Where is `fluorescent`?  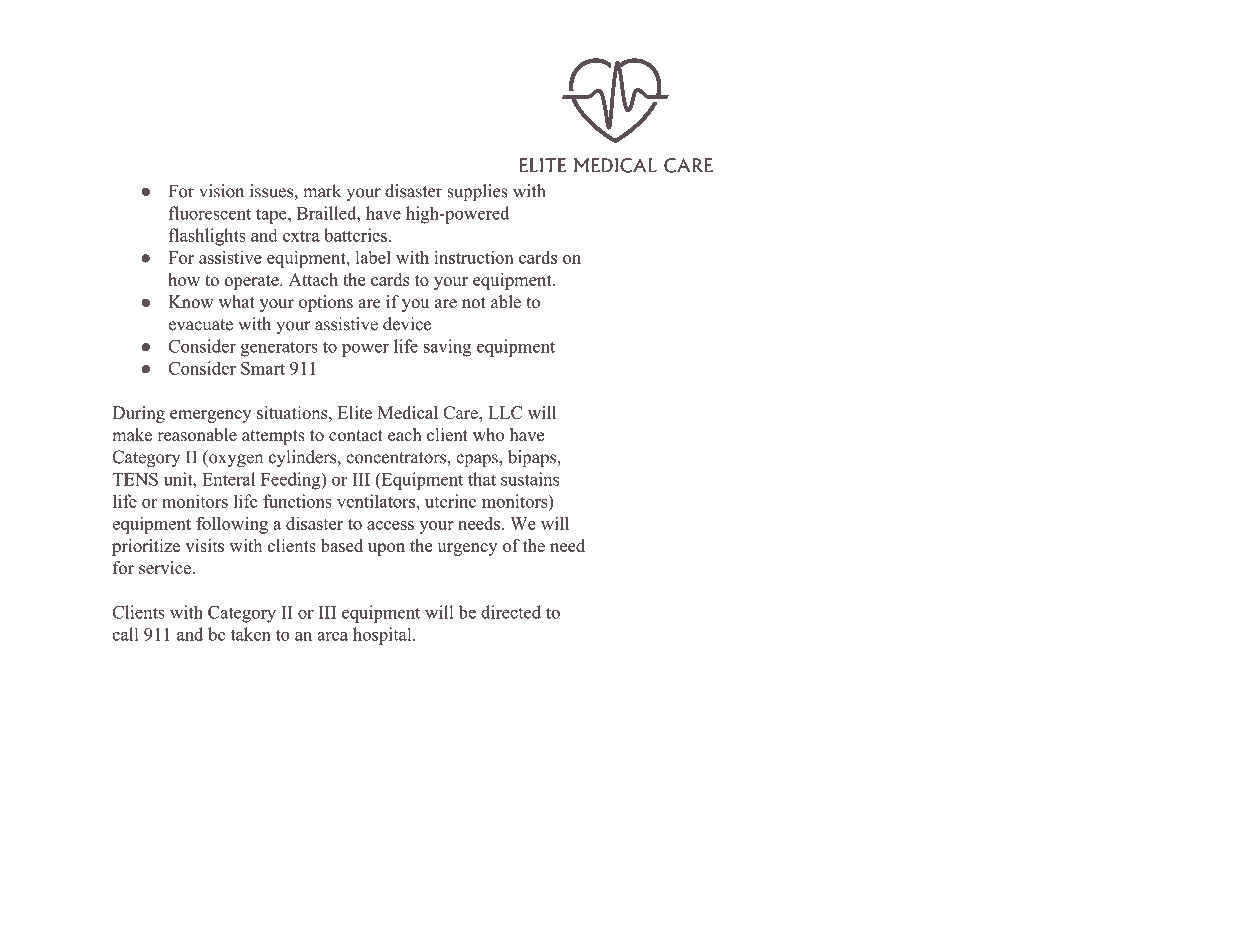 fluorescent is located at coordinates (210, 213).
